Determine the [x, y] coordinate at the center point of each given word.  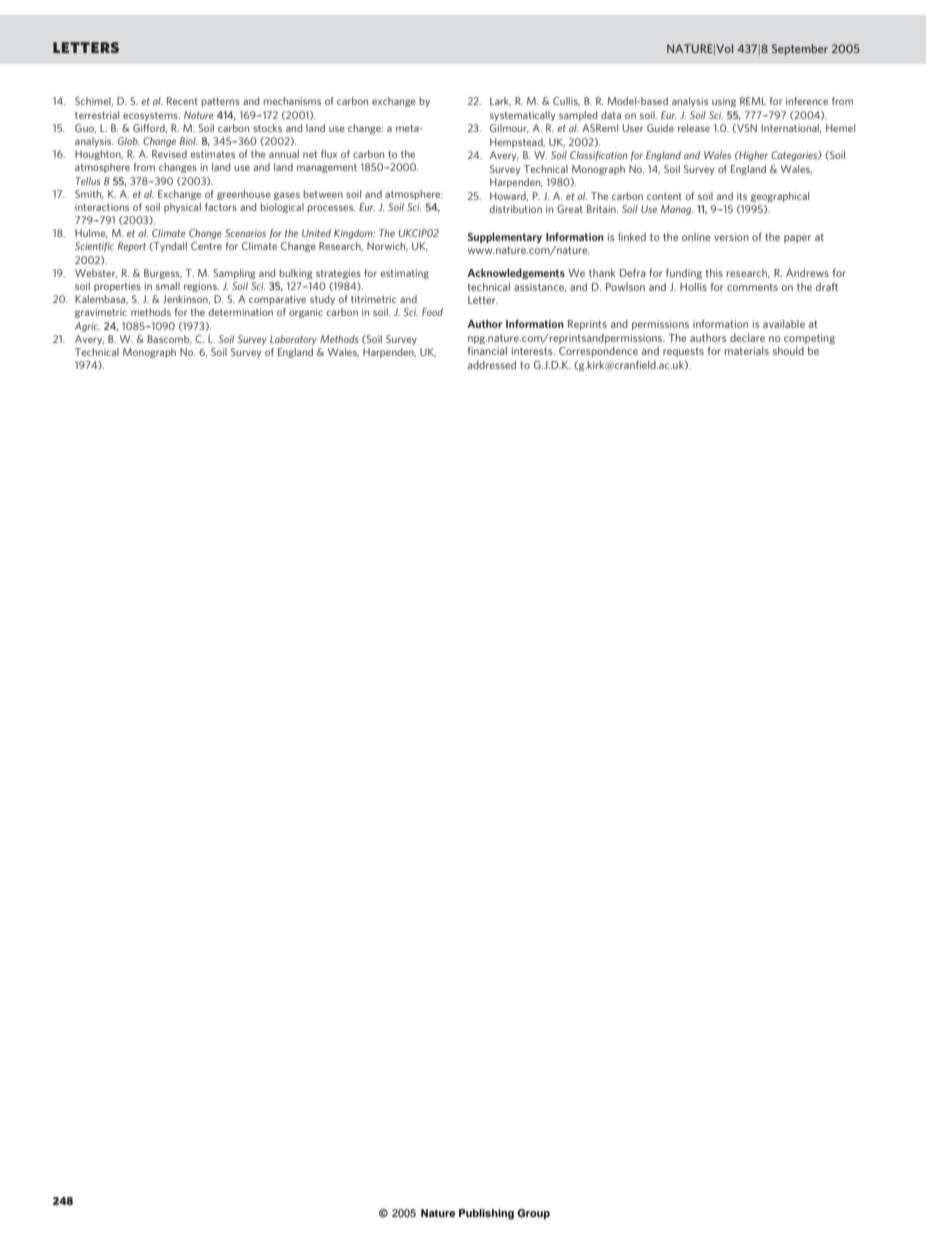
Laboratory [293, 340]
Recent [182, 101]
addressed [492, 365]
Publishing [486, 1214]
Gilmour [509, 128]
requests [683, 352]
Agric [87, 327]
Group [533, 1214]
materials [746, 351]
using [724, 102]
